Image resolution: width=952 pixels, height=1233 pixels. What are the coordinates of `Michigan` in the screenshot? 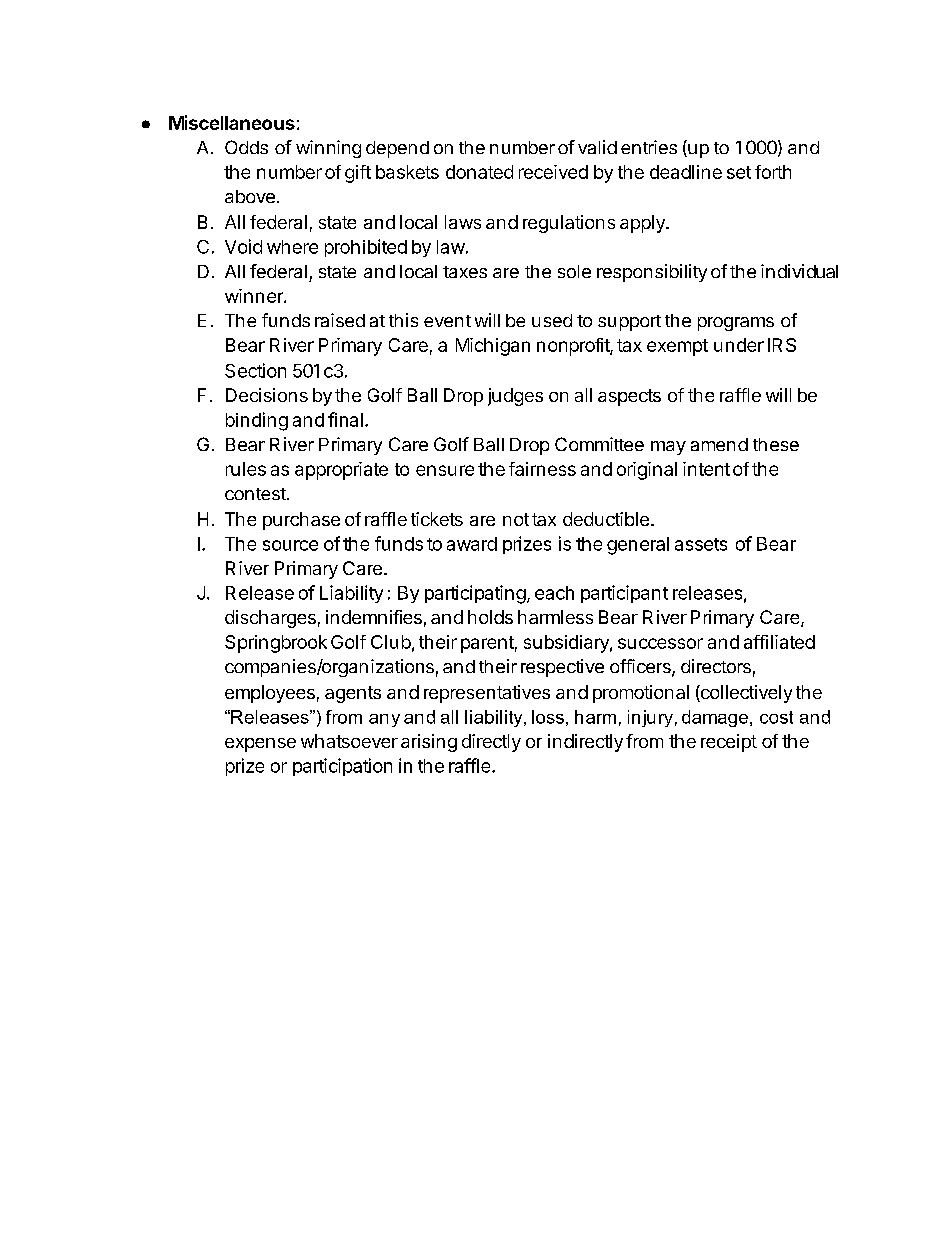 It's located at (493, 347).
